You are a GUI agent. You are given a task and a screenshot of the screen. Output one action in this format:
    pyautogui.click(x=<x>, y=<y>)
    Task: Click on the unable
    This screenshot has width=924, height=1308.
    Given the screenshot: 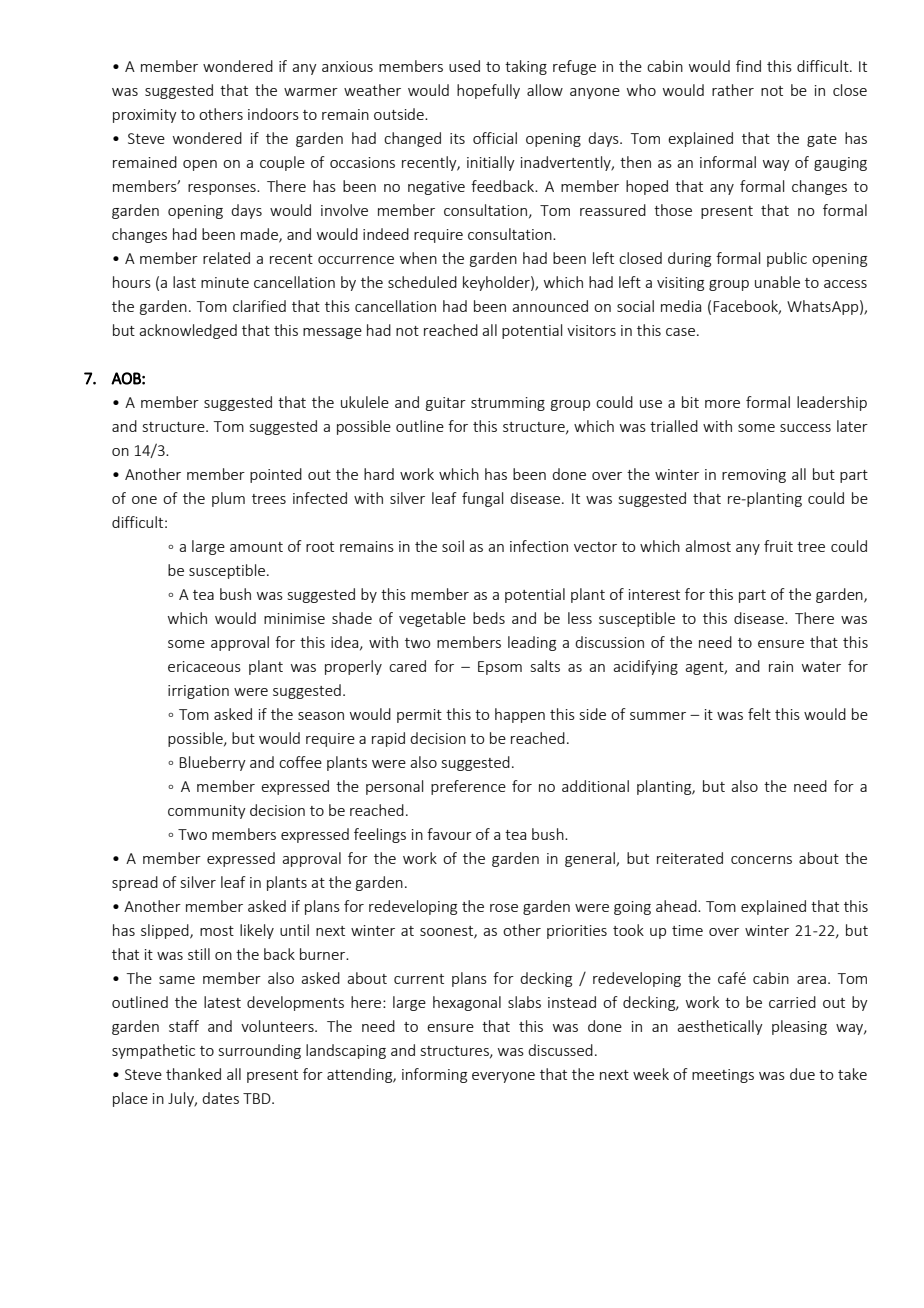 What is the action you would take?
    pyautogui.click(x=777, y=282)
